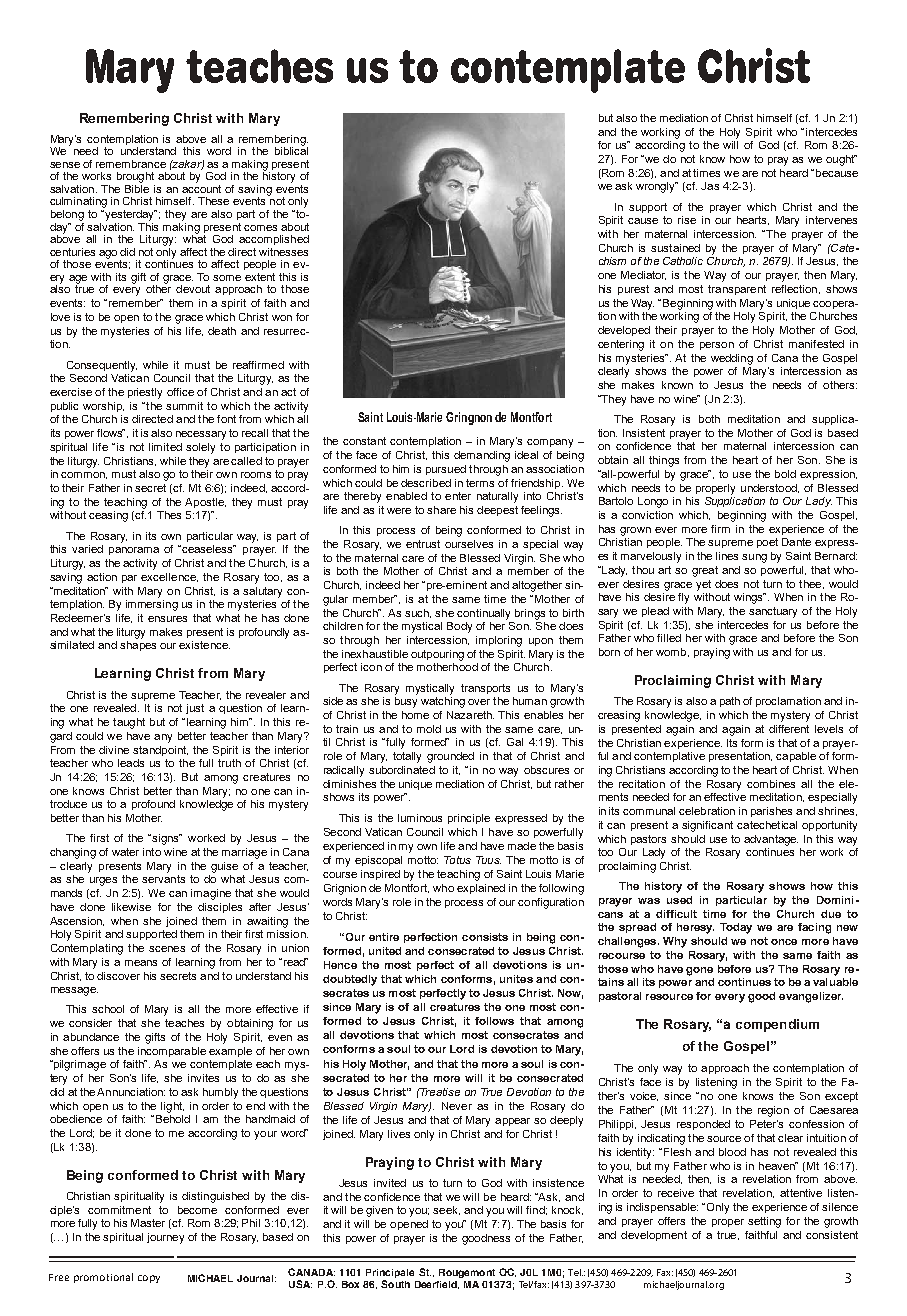 The width and height of the screenshot is (907, 1316). What do you see at coordinates (437, 1285) in the screenshot?
I see `Deerfield` at bounding box center [437, 1285].
